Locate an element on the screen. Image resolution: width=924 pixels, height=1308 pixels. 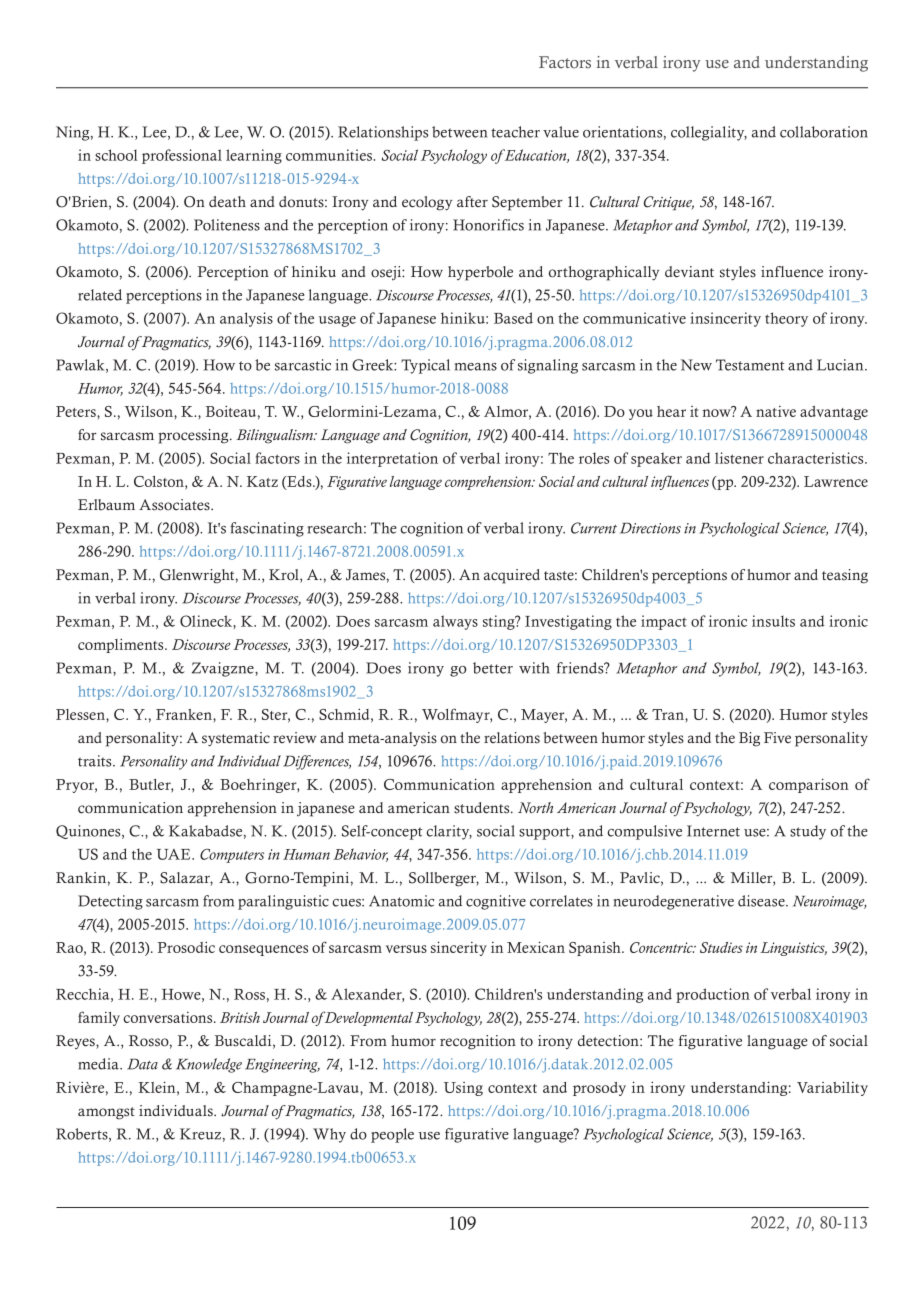
after is located at coordinates (472, 202).
